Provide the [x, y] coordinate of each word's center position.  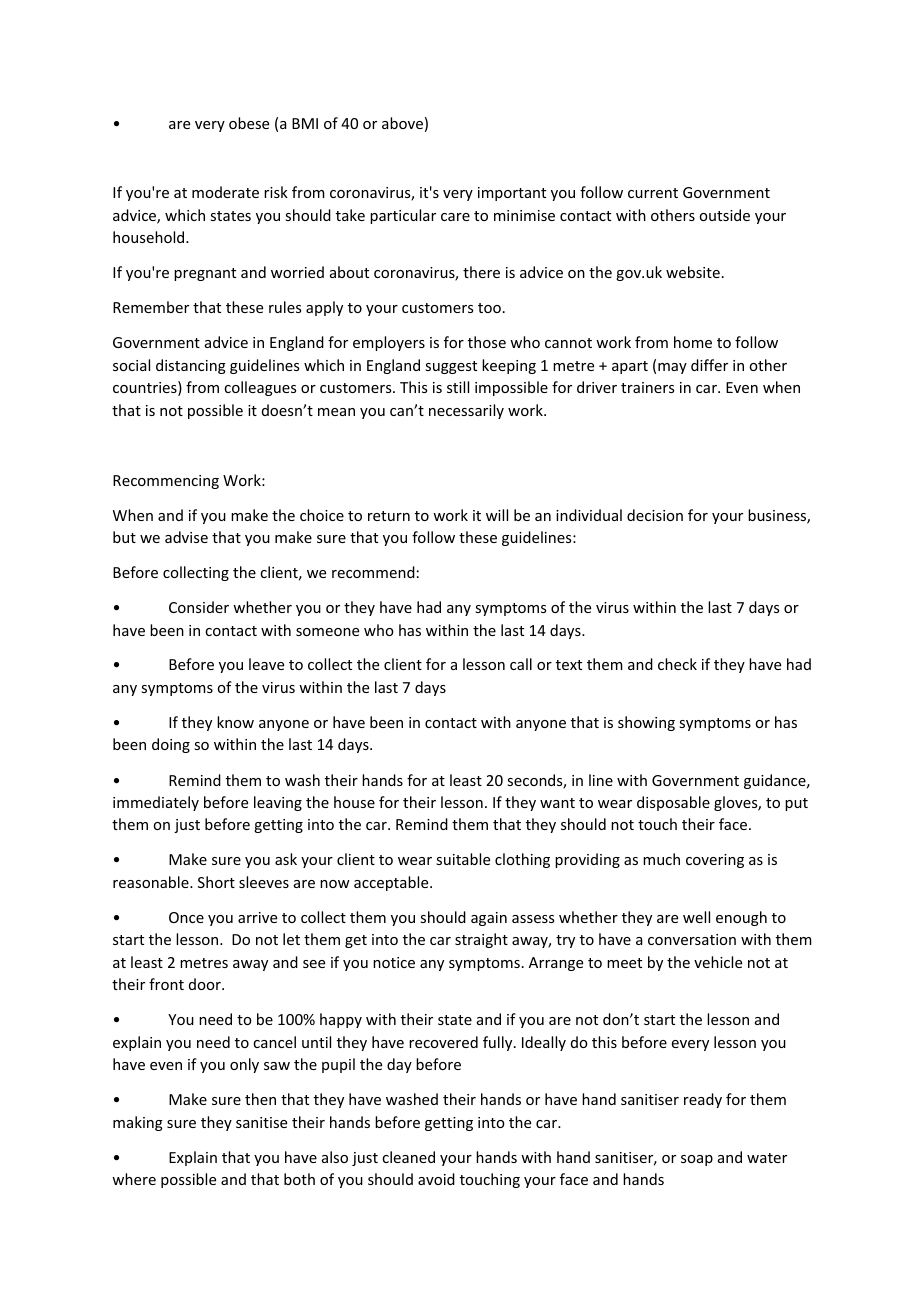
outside [724, 215]
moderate [225, 192]
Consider [199, 607]
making [138, 1123]
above [402, 123]
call [521, 664]
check [677, 664]
